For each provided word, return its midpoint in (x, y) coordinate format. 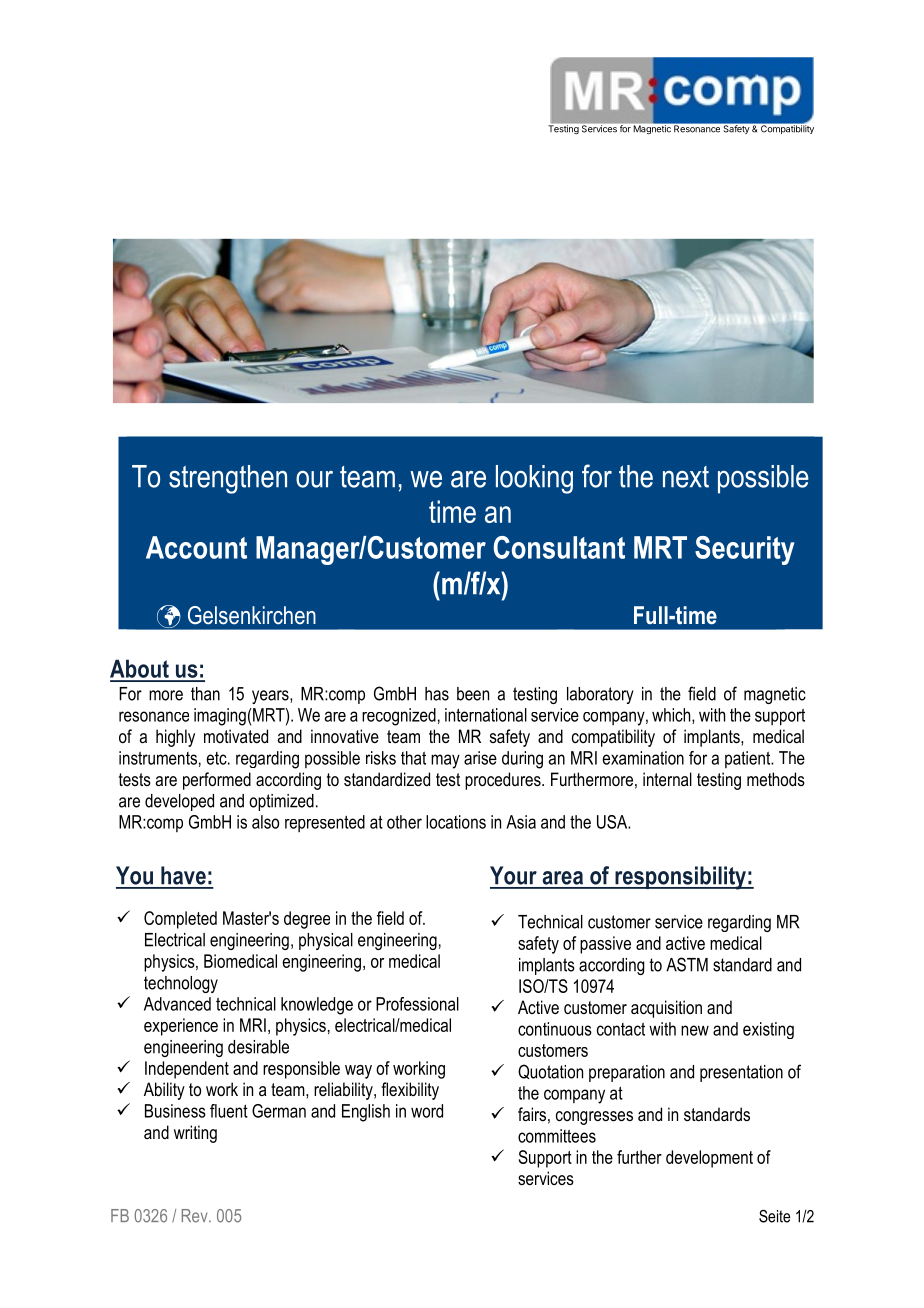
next (686, 477)
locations (456, 822)
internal (667, 779)
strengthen (228, 479)
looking (534, 479)
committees (557, 1136)
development (709, 1159)
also (265, 822)
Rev (196, 1216)
